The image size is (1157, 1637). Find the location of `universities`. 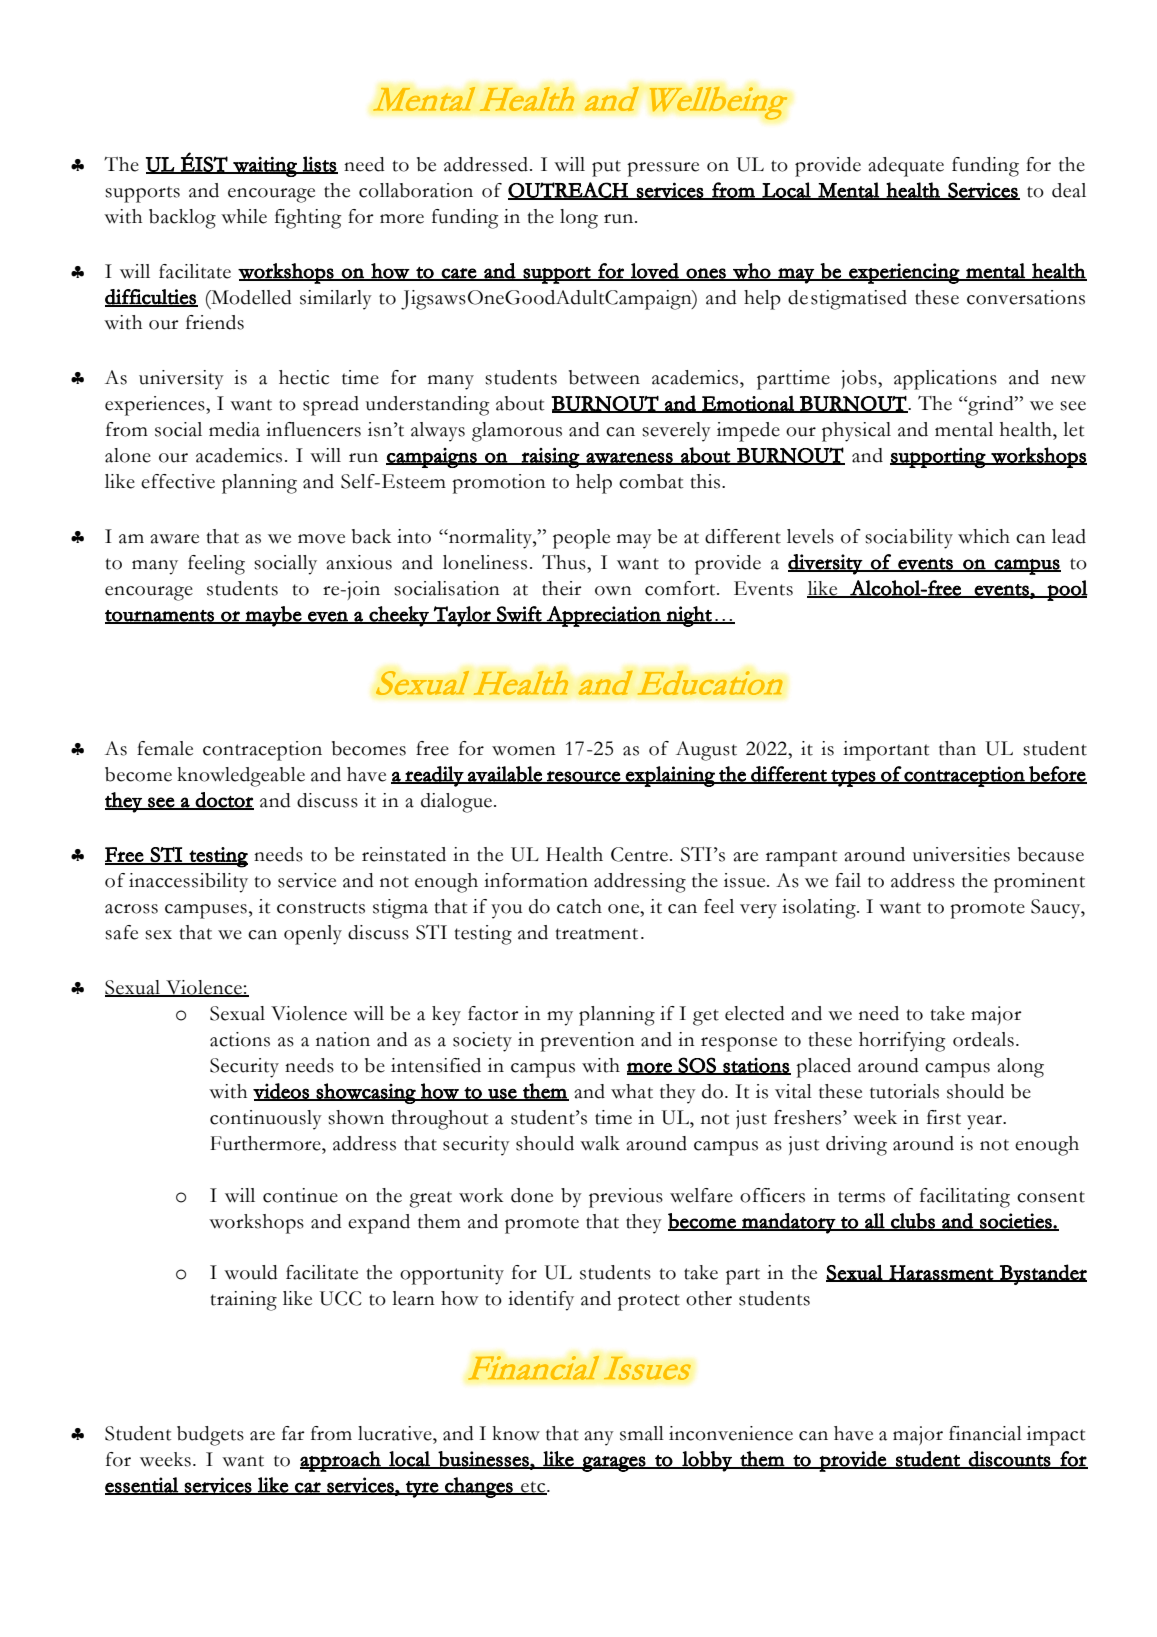

universities is located at coordinates (961, 854).
